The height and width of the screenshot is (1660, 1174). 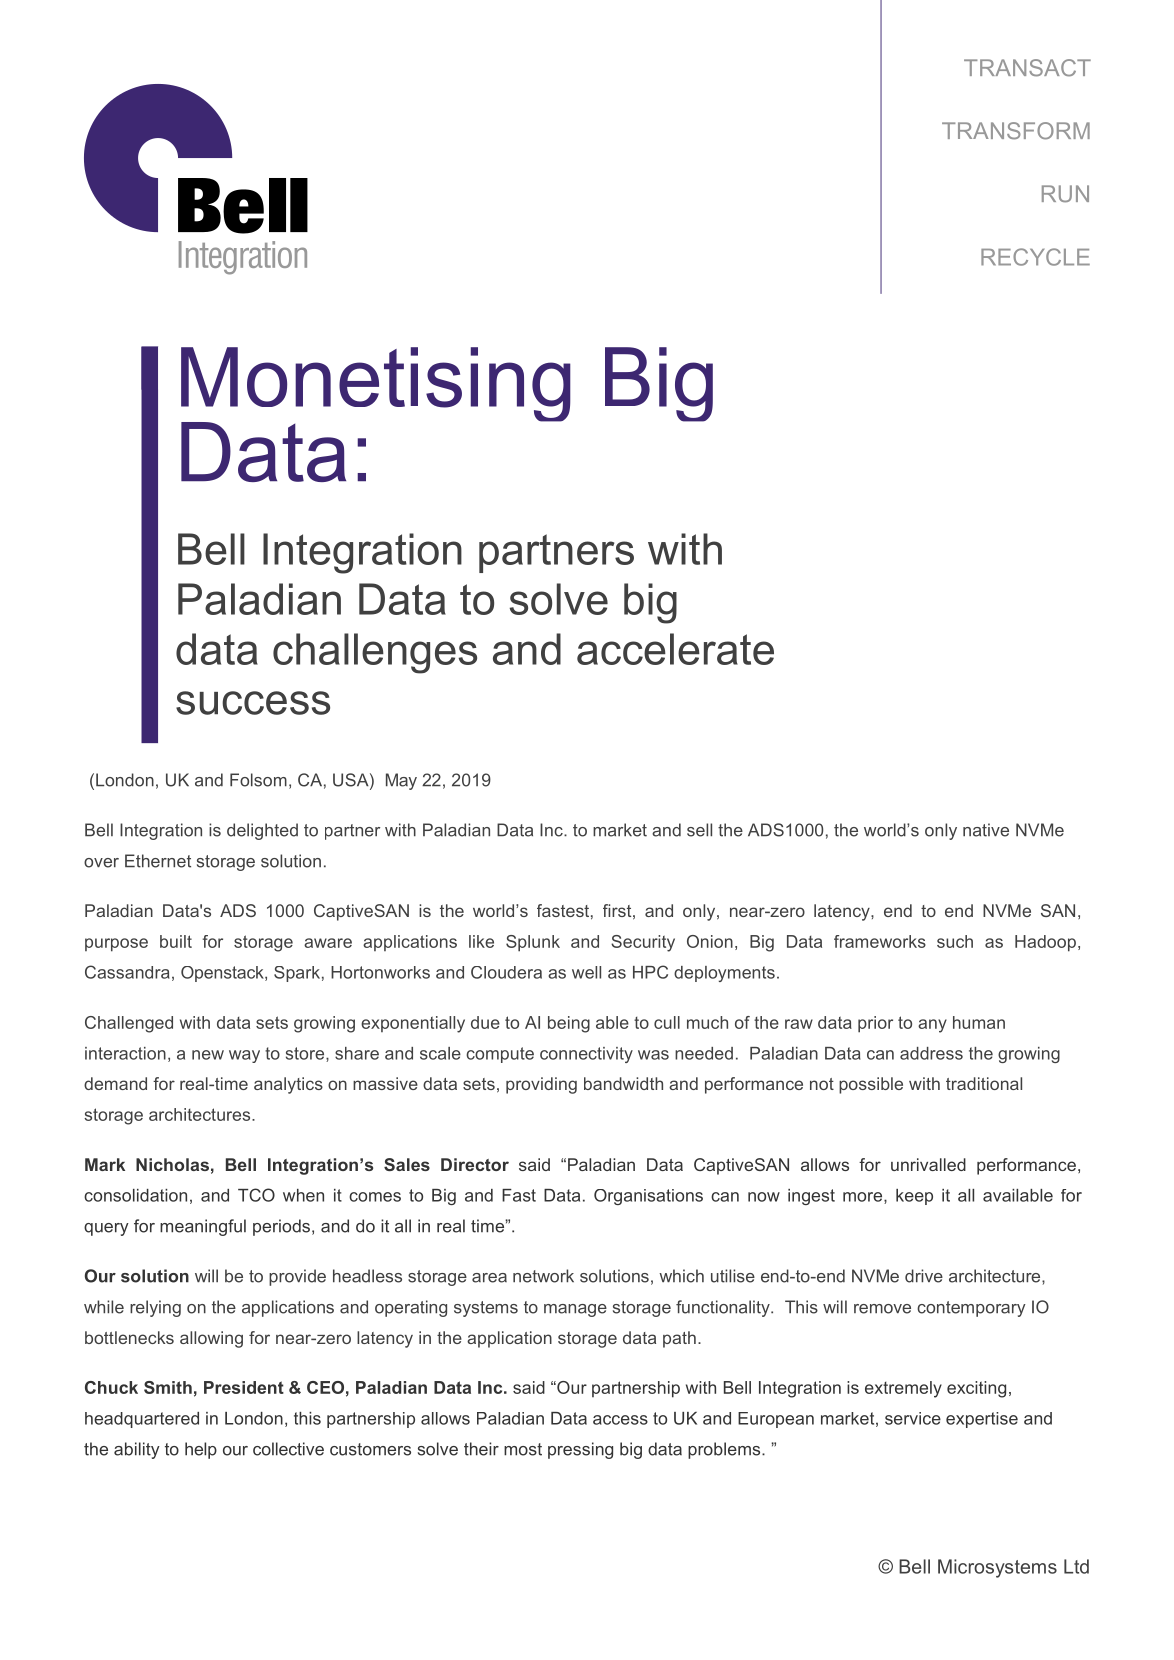 I want to click on native, so click(x=986, y=830).
